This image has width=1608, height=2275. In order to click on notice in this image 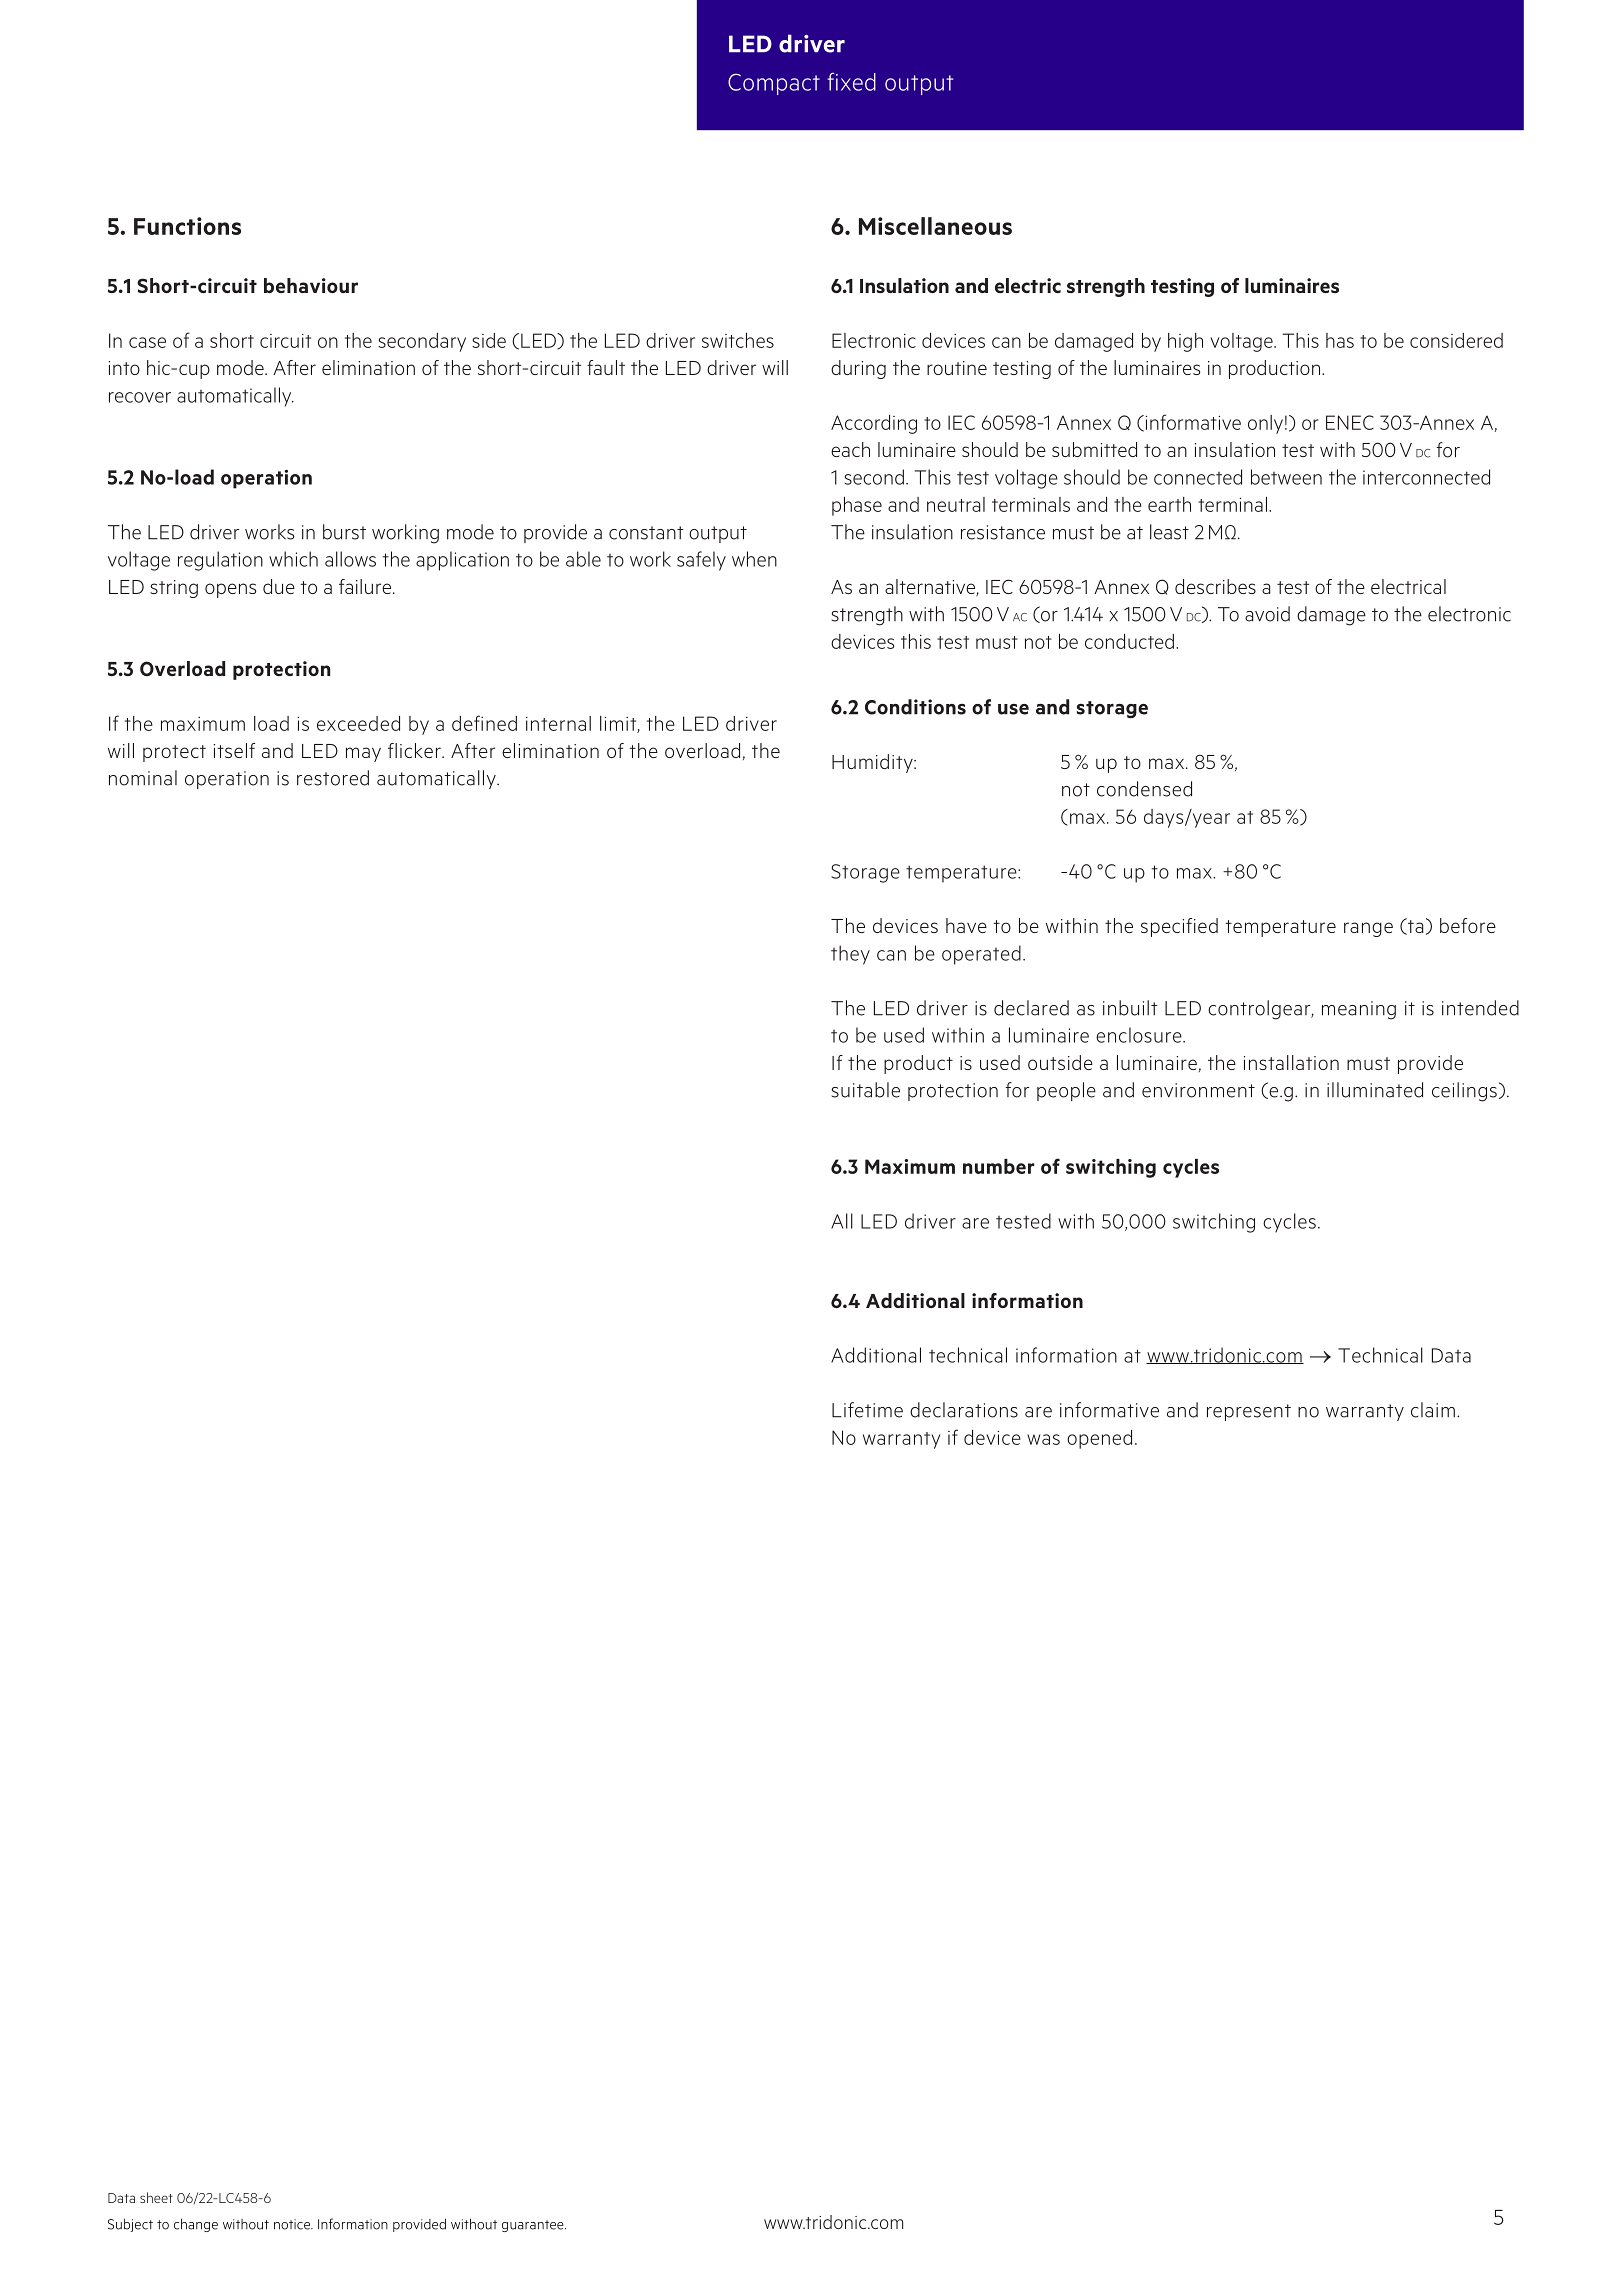, I will do `click(293, 2224)`.
